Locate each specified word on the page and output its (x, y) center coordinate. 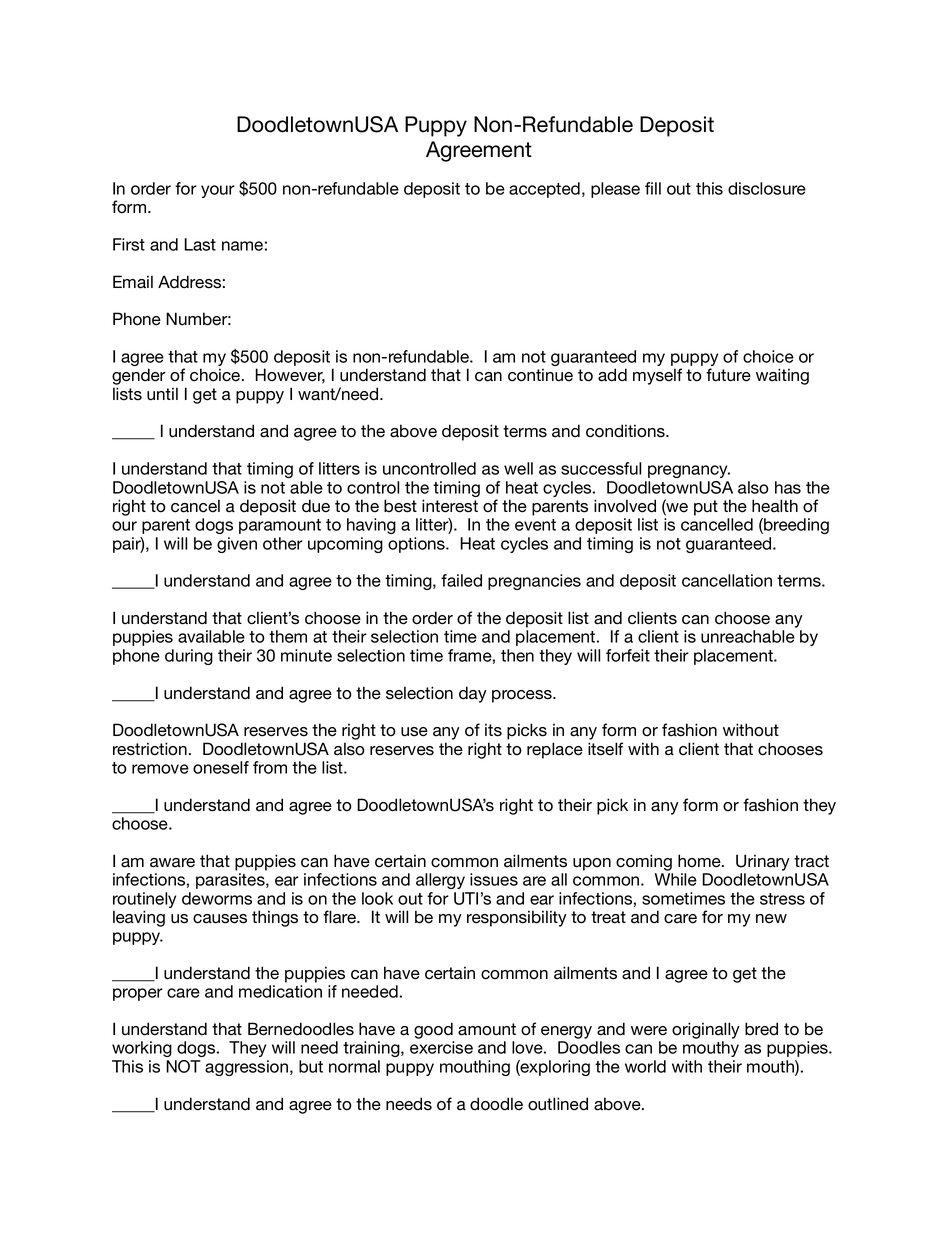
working (142, 1049)
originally (706, 1030)
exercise (441, 1047)
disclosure (767, 188)
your (218, 191)
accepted (544, 190)
